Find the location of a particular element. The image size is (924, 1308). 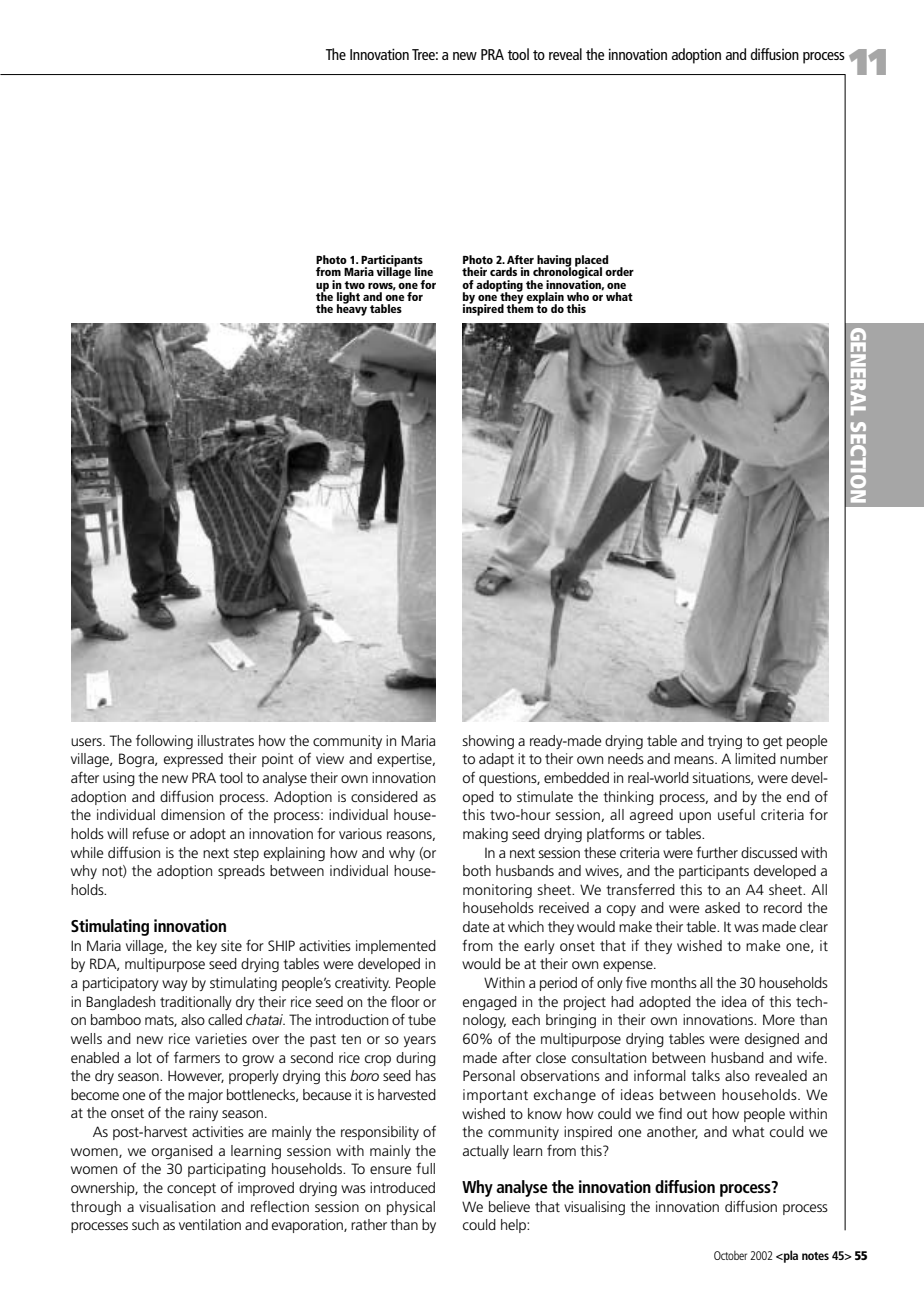

engaged is located at coordinates (490, 1003).
